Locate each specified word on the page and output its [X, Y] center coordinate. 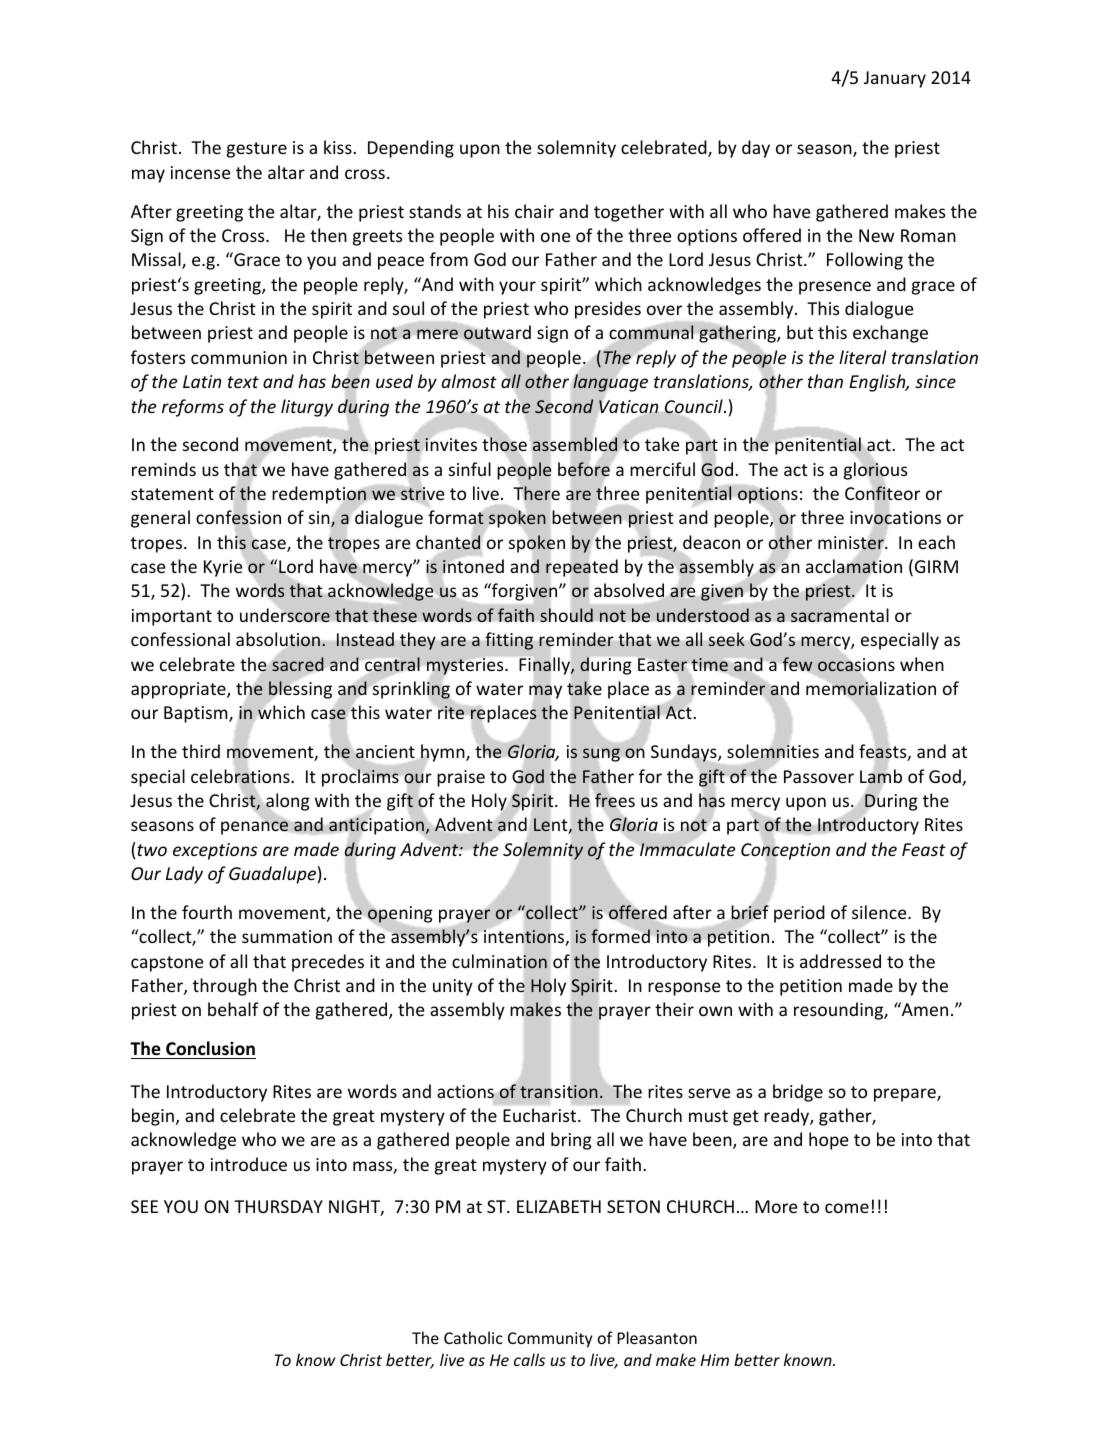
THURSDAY [278, 1206]
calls [529, 1359]
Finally [545, 666]
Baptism [197, 714]
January [895, 79]
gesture [257, 150]
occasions [856, 665]
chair [534, 211]
